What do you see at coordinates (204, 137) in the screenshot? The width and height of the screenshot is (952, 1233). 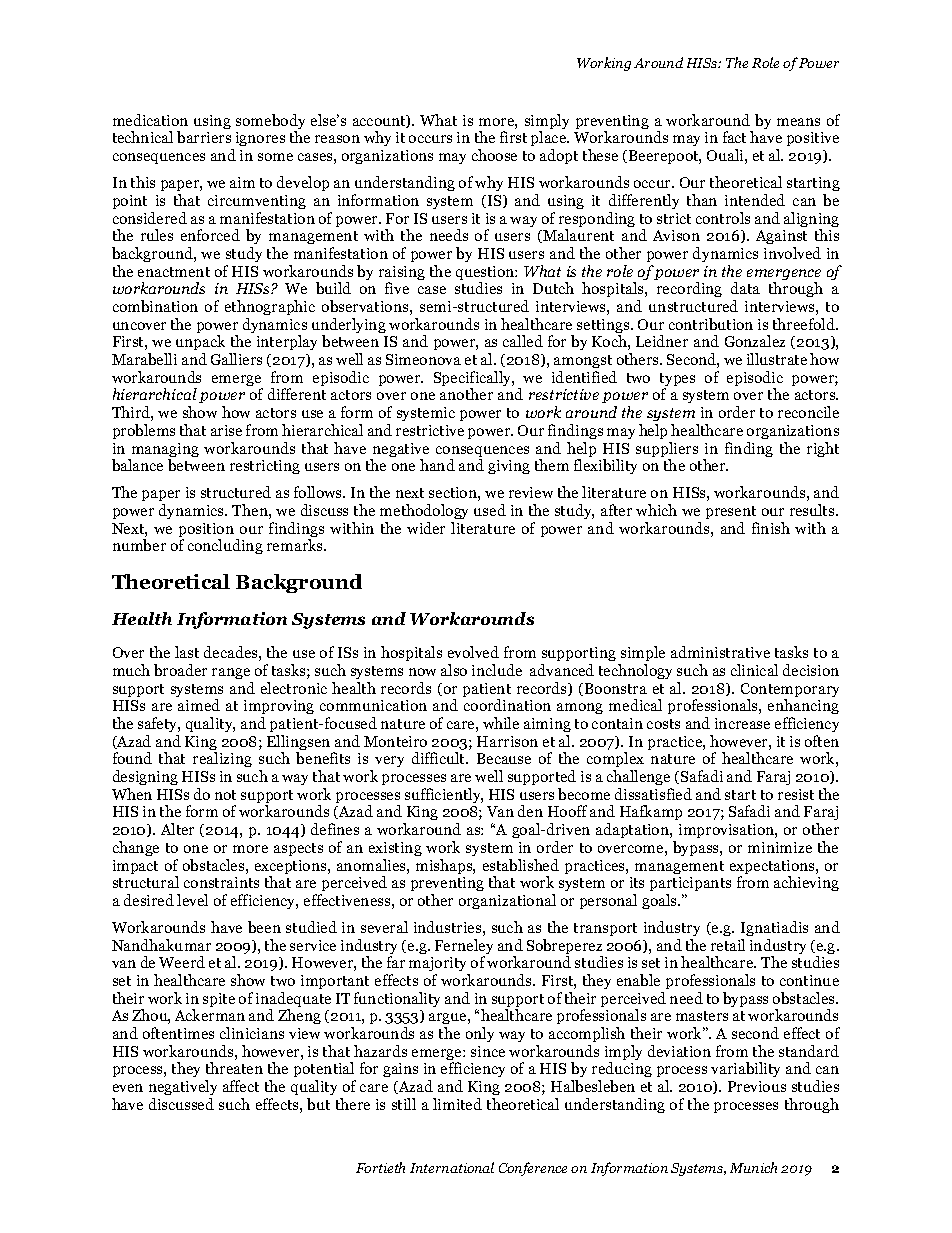 I see `barriers` at bounding box center [204, 137].
